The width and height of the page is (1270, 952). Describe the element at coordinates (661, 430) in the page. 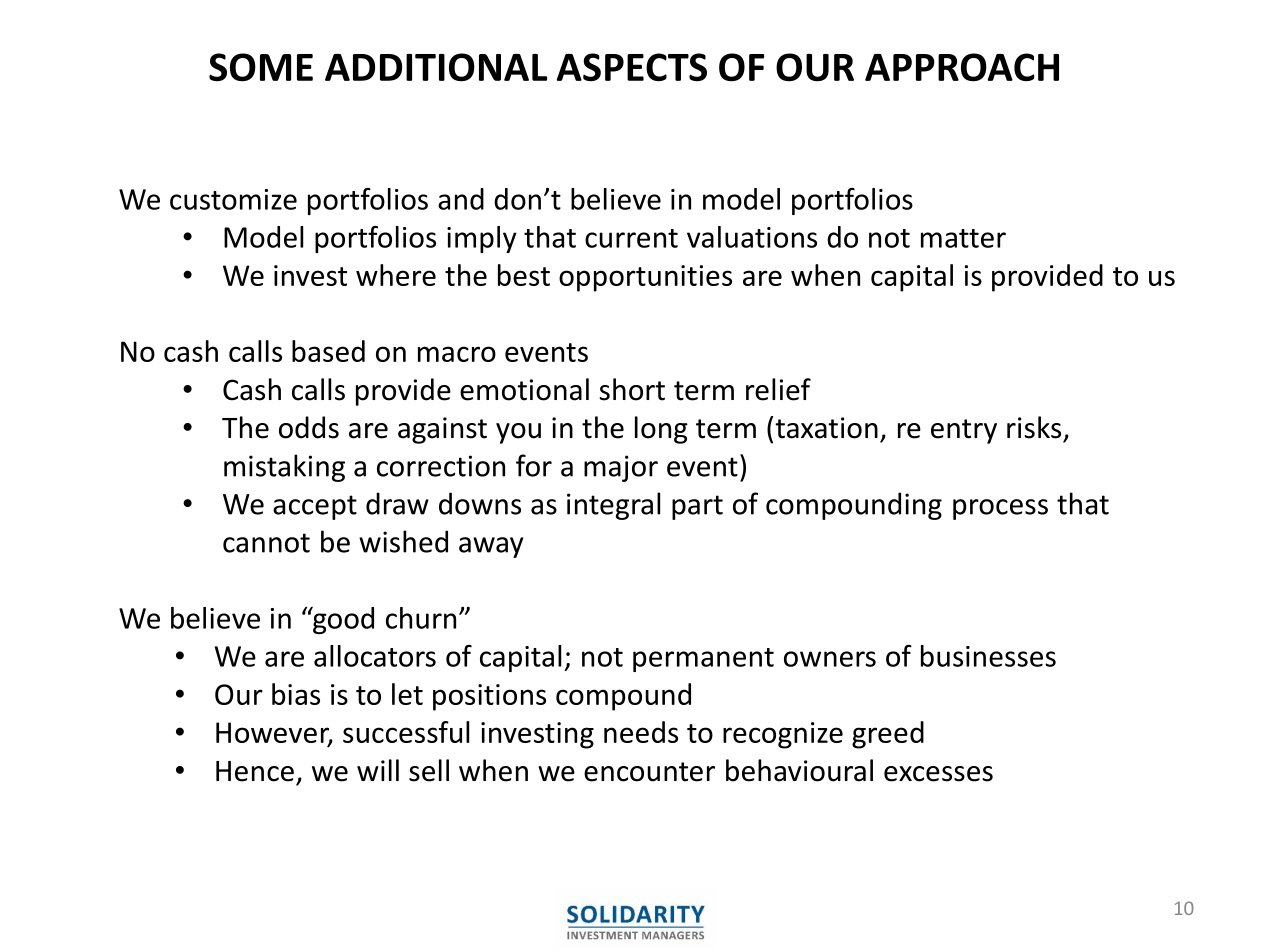

I see `long` at that location.
